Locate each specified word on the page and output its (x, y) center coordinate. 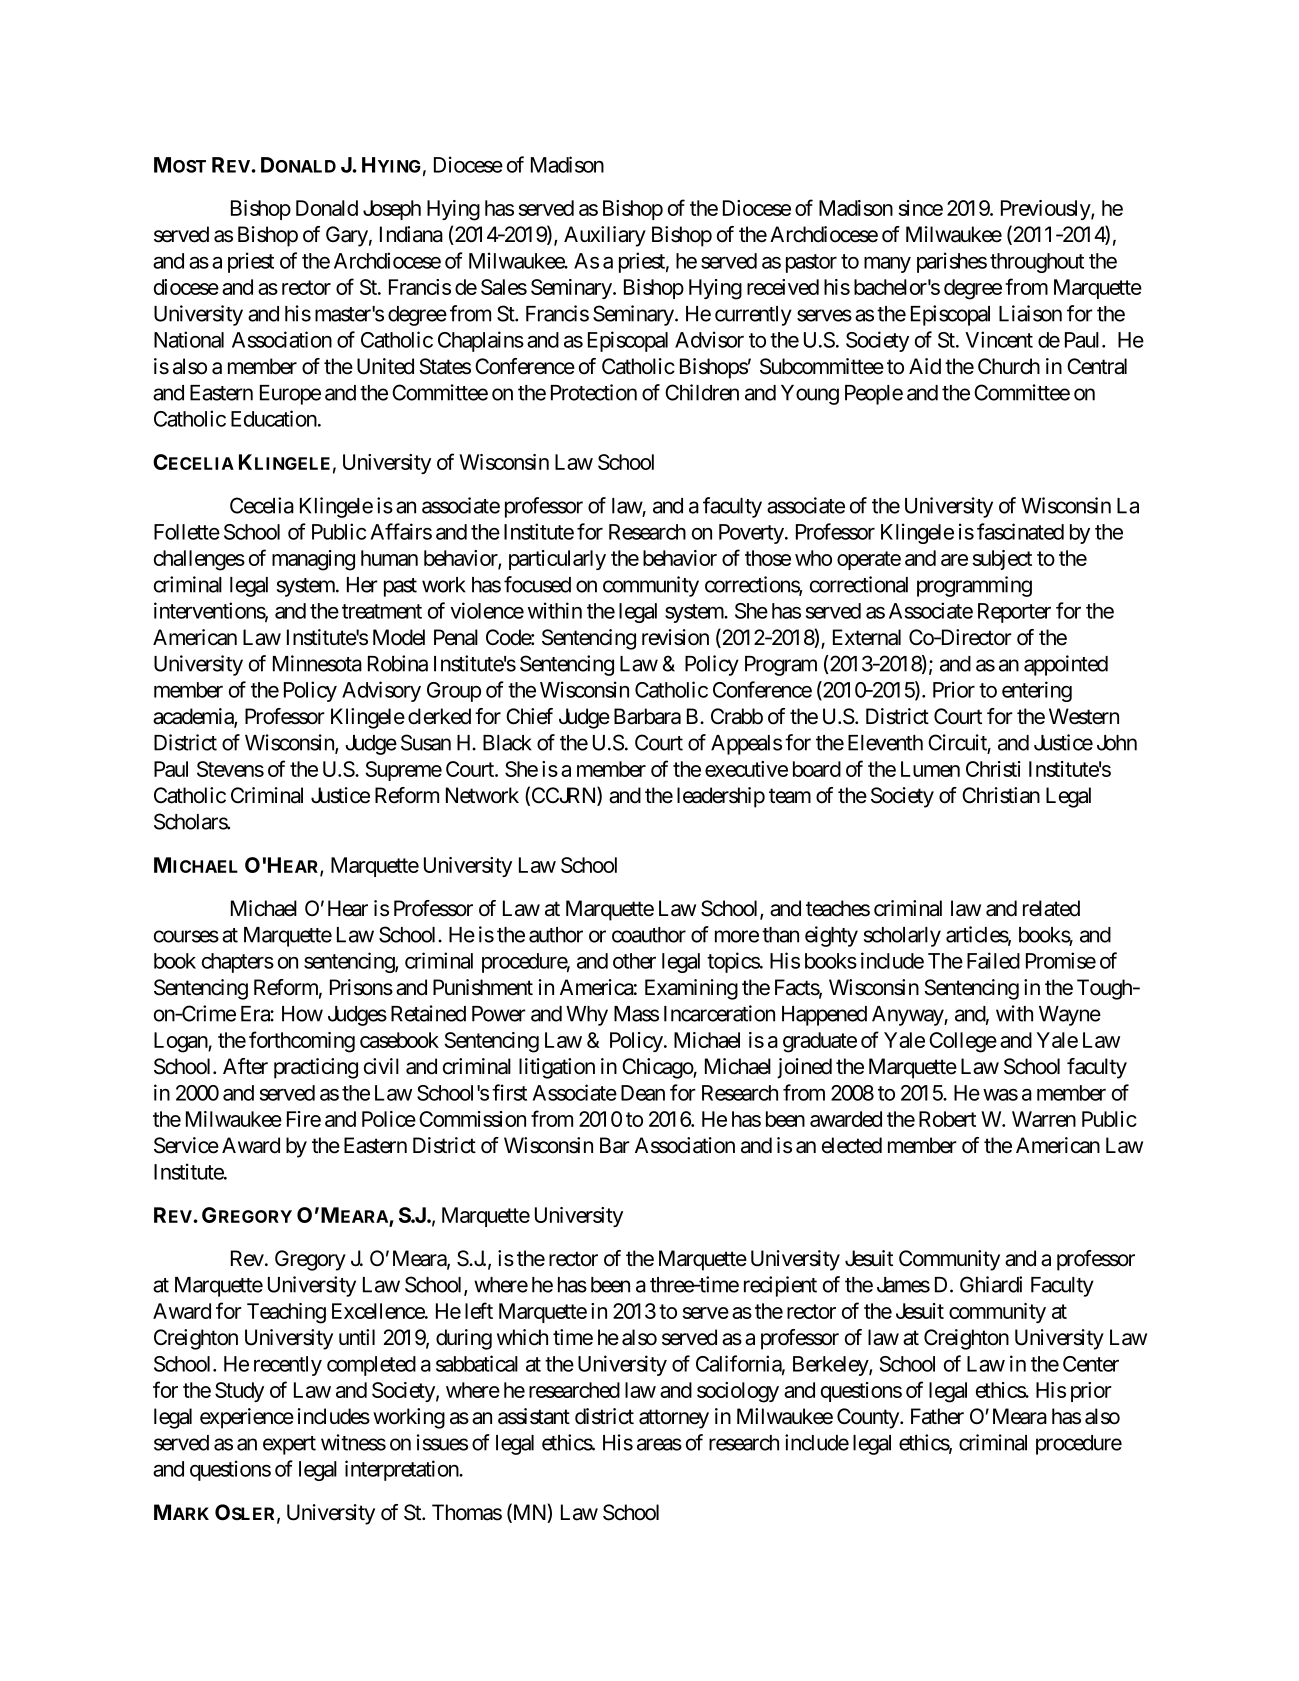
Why (587, 1016)
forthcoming (302, 1042)
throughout (1037, 263)
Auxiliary (605, 236)
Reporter (1014, 613)
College (963, 1042)
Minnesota (317, 663)
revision (675, 637)
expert (289, 1445)
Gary (347, 236)
